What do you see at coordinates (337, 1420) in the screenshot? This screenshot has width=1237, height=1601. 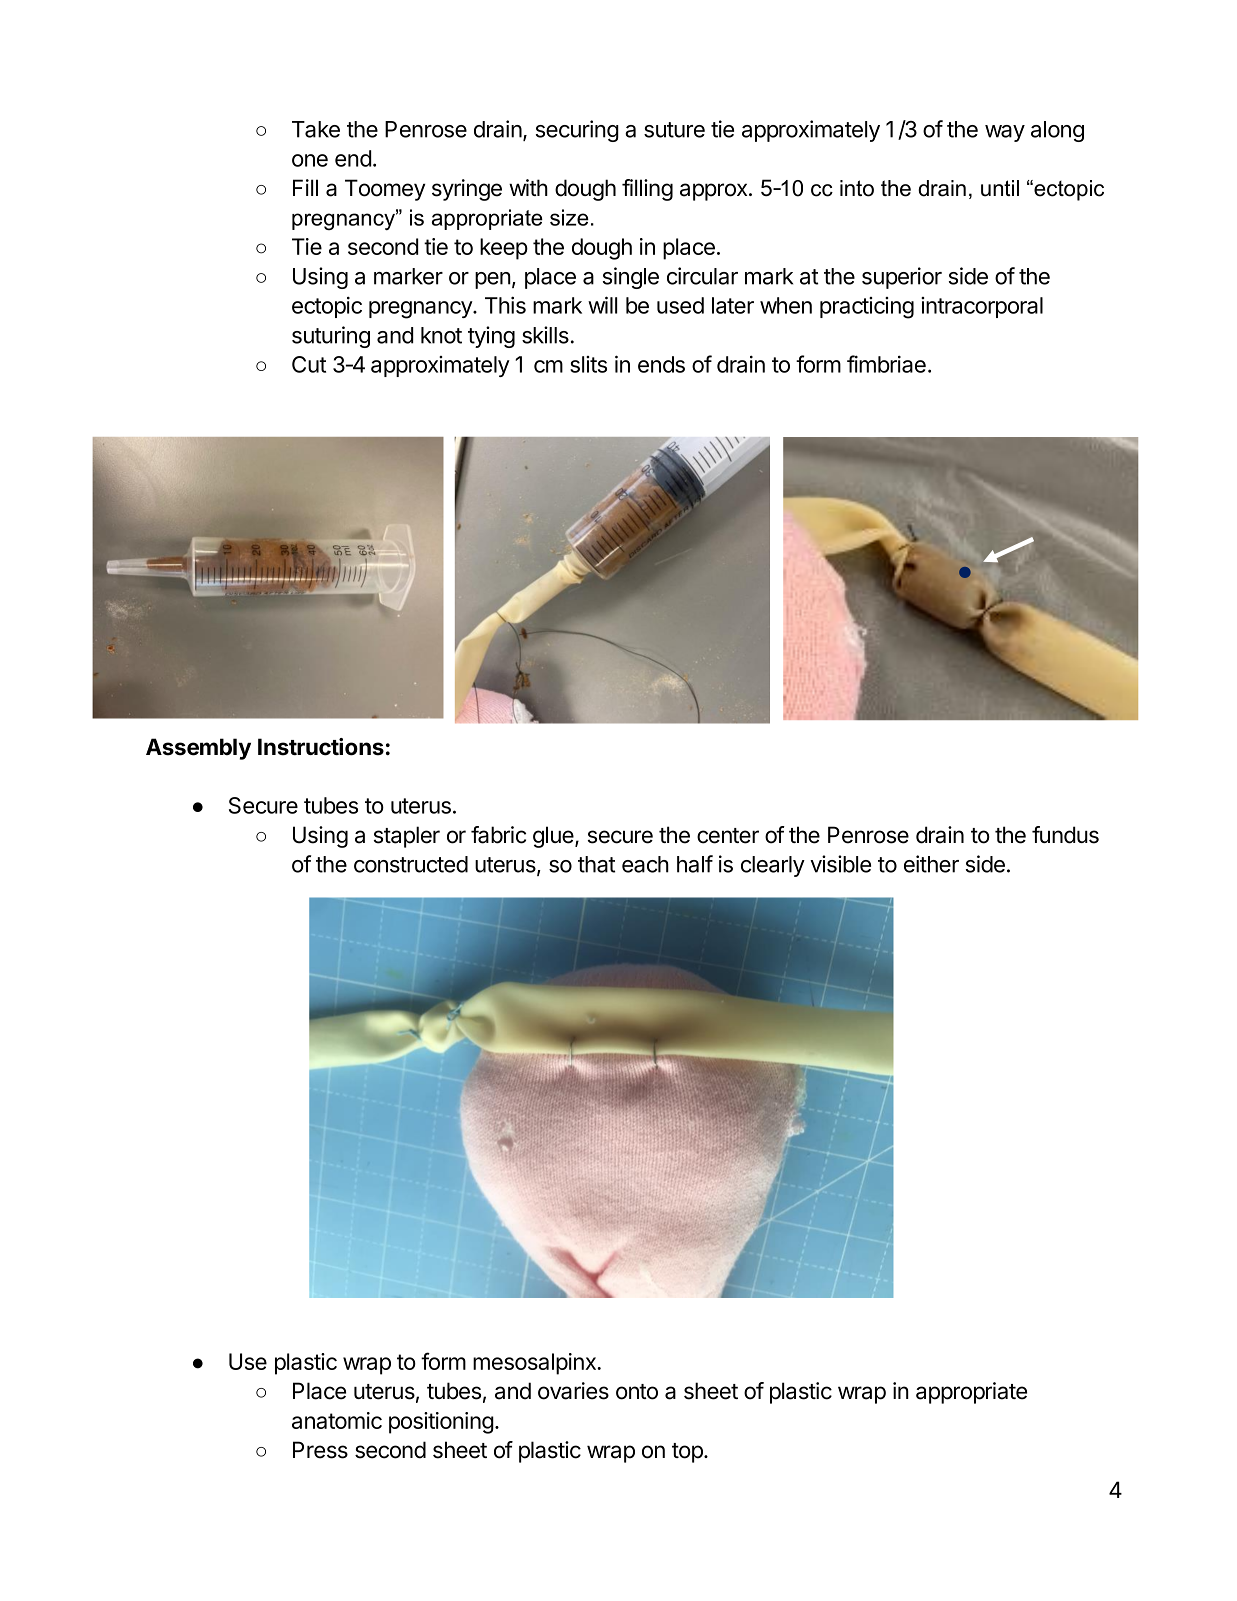 I see `anatomic` at bounding box center [337, 1420].
